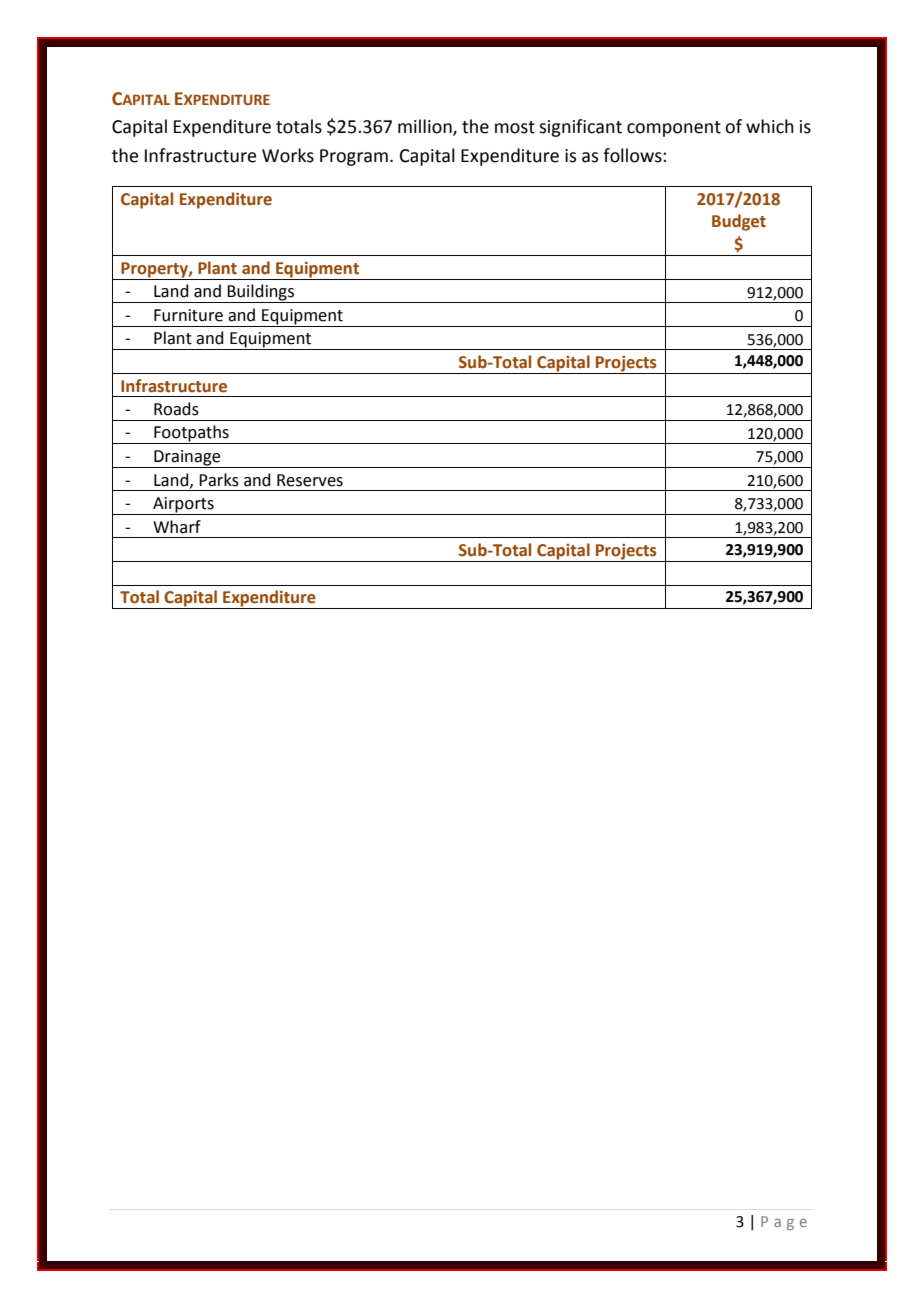 Image resolution: width=924 pixels, height=1308 pixels. Describe the element at coordinates (191, 434) in the image. I see `Footpaths` at that location.
